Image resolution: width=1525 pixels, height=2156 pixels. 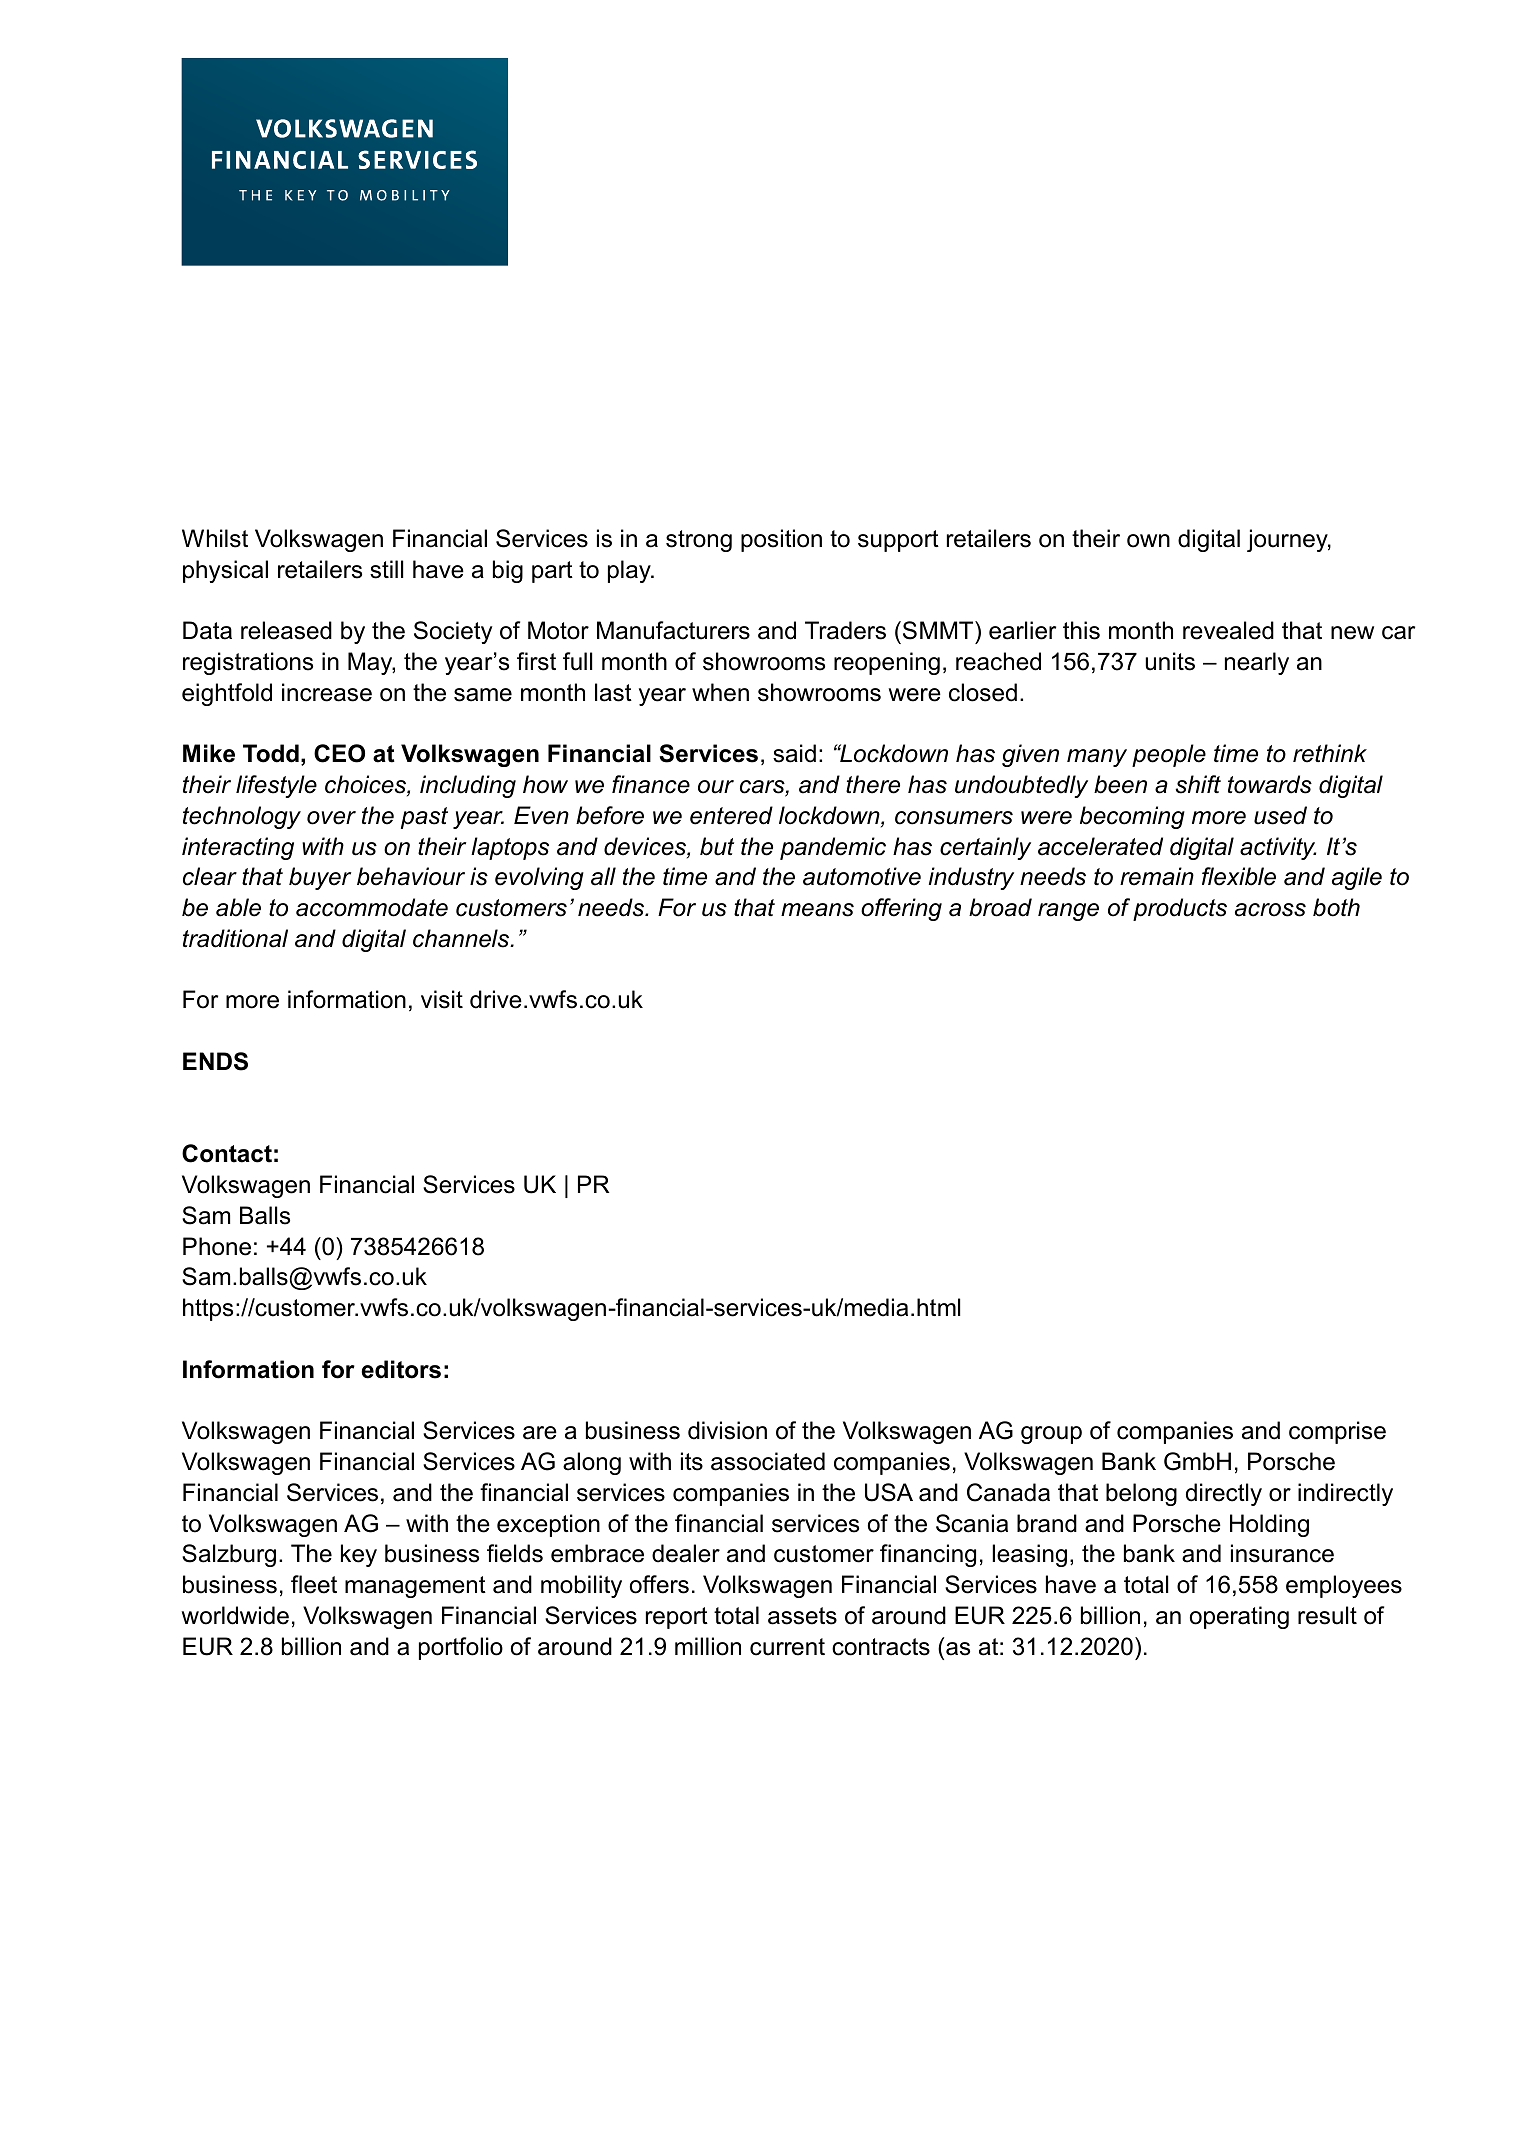 What do you see at coordinates (1239, 1617) in the screenshot?
I see `operating` at bounding box center [1239, 1617].
